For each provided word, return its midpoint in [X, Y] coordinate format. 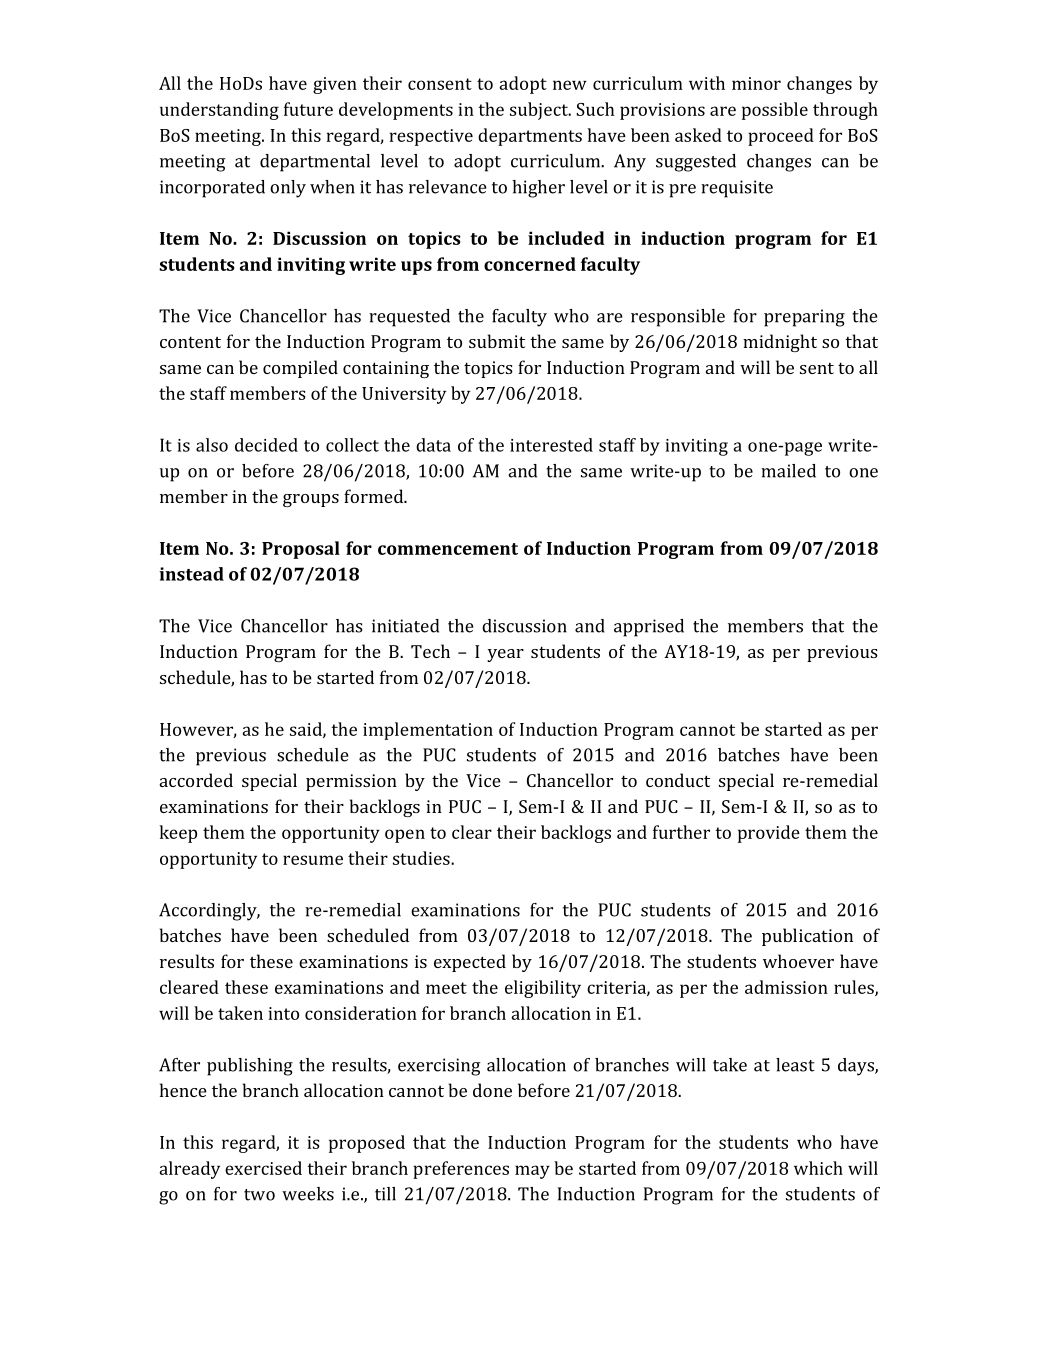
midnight [780, 343]
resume [313, 860]
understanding [219, 111]
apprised [649, 628]
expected [470, 963]
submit [497, 341]
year [505, 655]
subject [540, 111]
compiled [300, 369]
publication [807, 937]
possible [775, 111]
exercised [263, 1168]
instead [191, 574]
